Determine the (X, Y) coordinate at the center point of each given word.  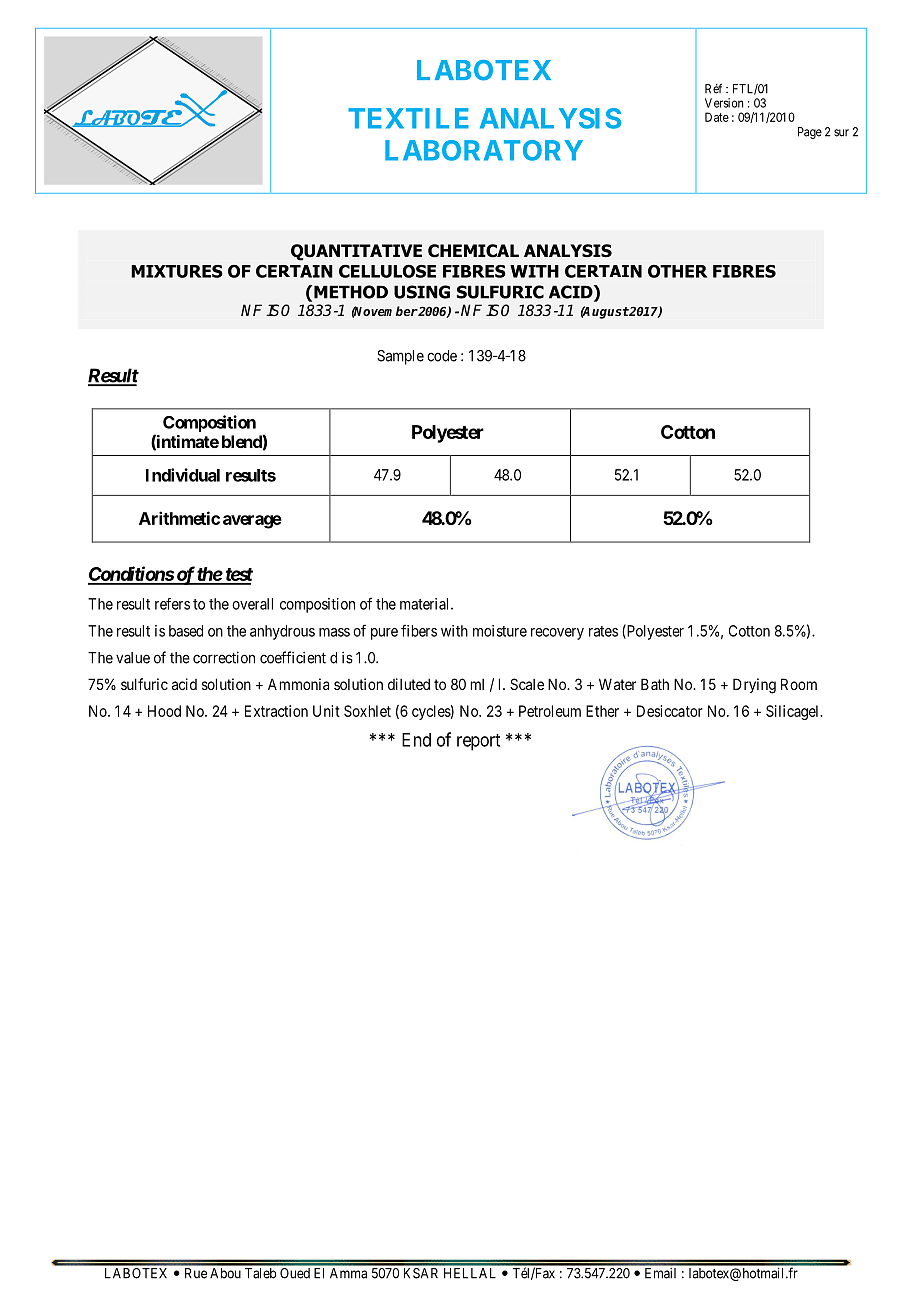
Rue (196, 1273)
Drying (754, 686)
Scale (527, 684)
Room (799, 684)
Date (717, 117)
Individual (183, 475)
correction (224, 657)
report (478, 742)
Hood (164, 711)
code (442, 356)
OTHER (677, 271)
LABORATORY (484, 150)
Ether (602, 711)
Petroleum (550, 711)
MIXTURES (177, 271)
